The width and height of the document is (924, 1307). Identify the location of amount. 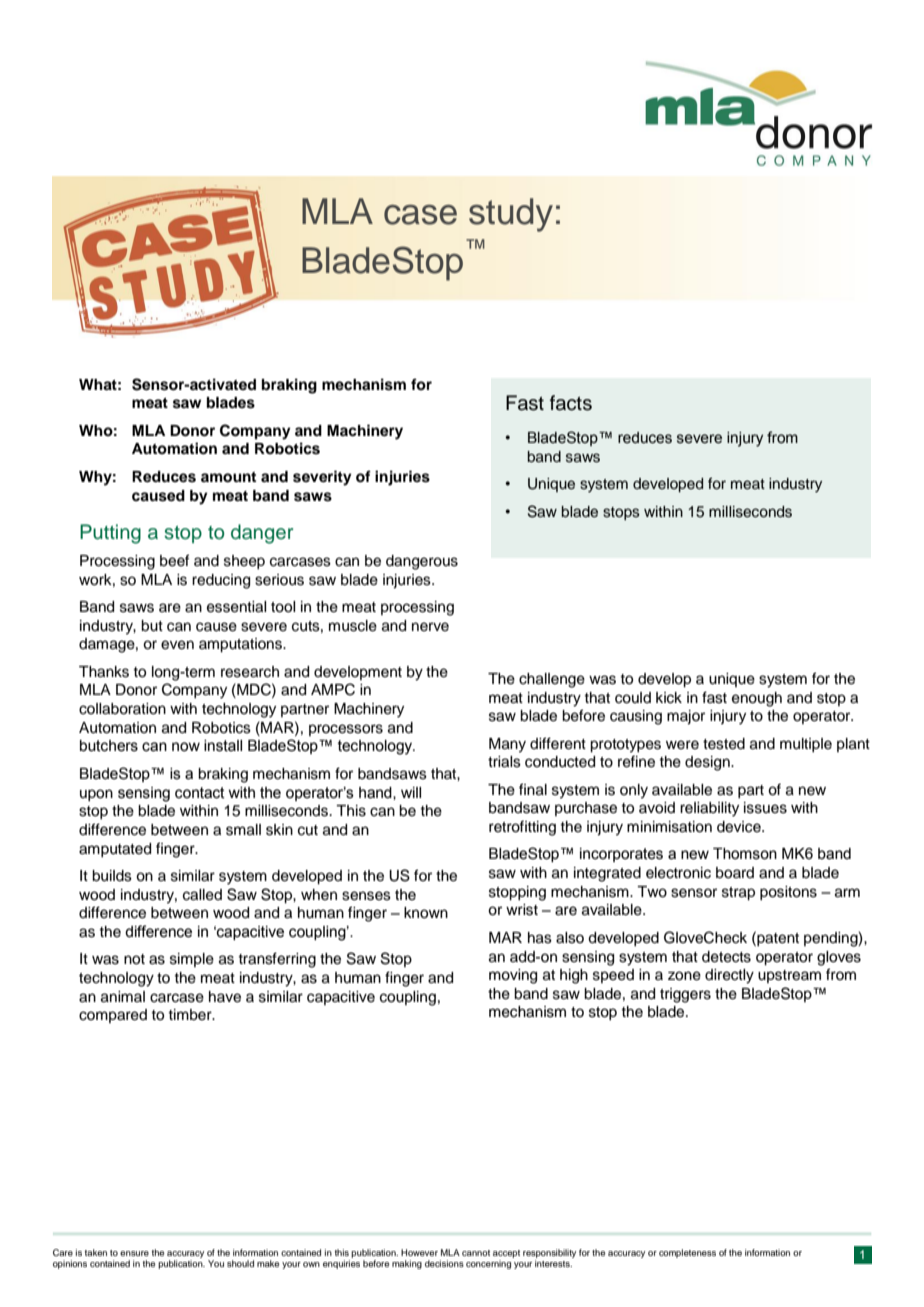
(228, 477).
